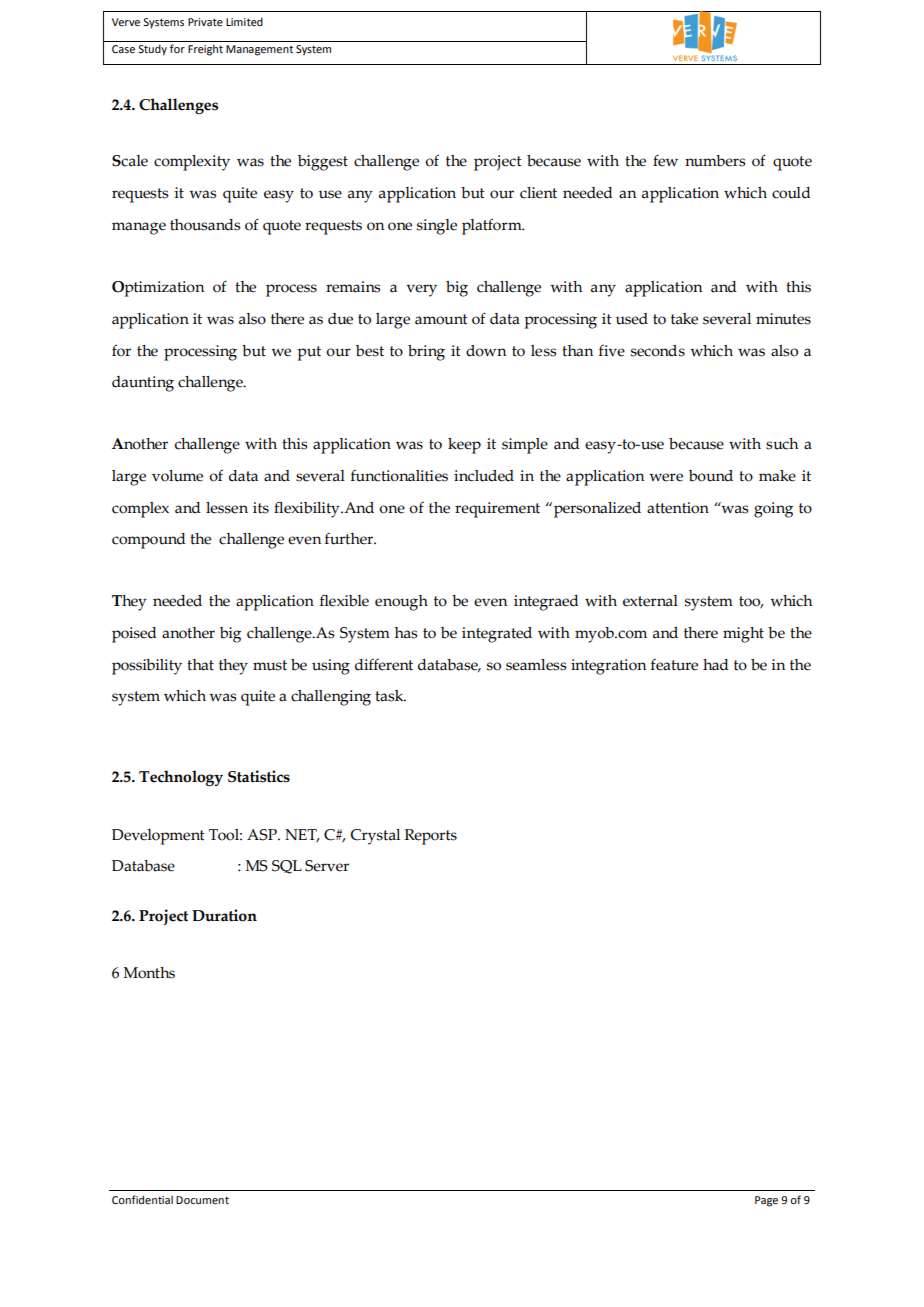 This image has width=924, height=1307. I want to click on that, so click(200, 665).
